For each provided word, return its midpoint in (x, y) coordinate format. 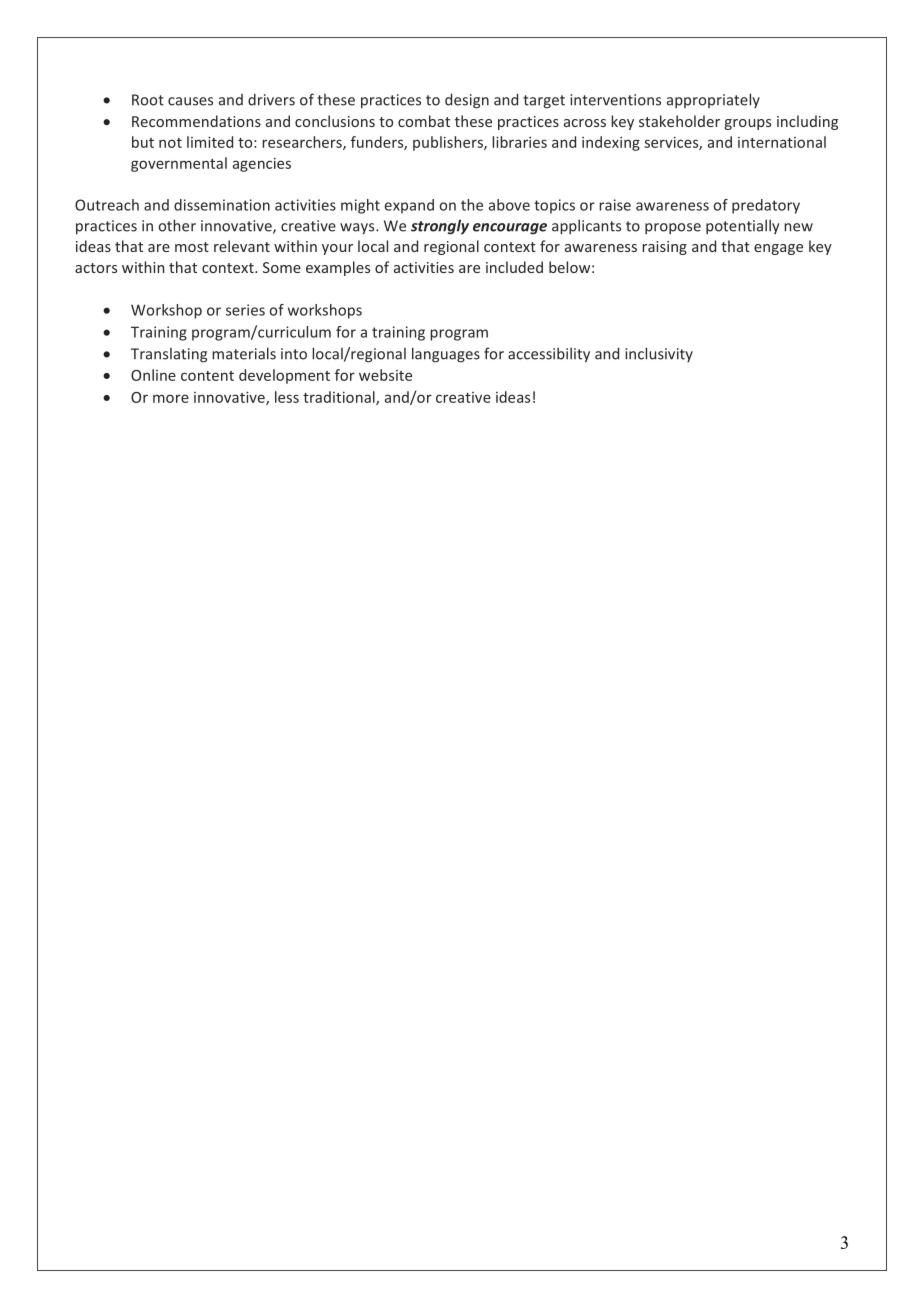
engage (778, 249)
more (171, 398)
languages (446, 355)
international (782, 142)
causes (190, 101)
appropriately (713, 100)
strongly (440, 227)
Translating (169, 355)
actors (96, 268)
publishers (449, 143)
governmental (179, 164)
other (177, 225)
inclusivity (659, 354)
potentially (743, 226)
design (467, 101)
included (514, 267)
